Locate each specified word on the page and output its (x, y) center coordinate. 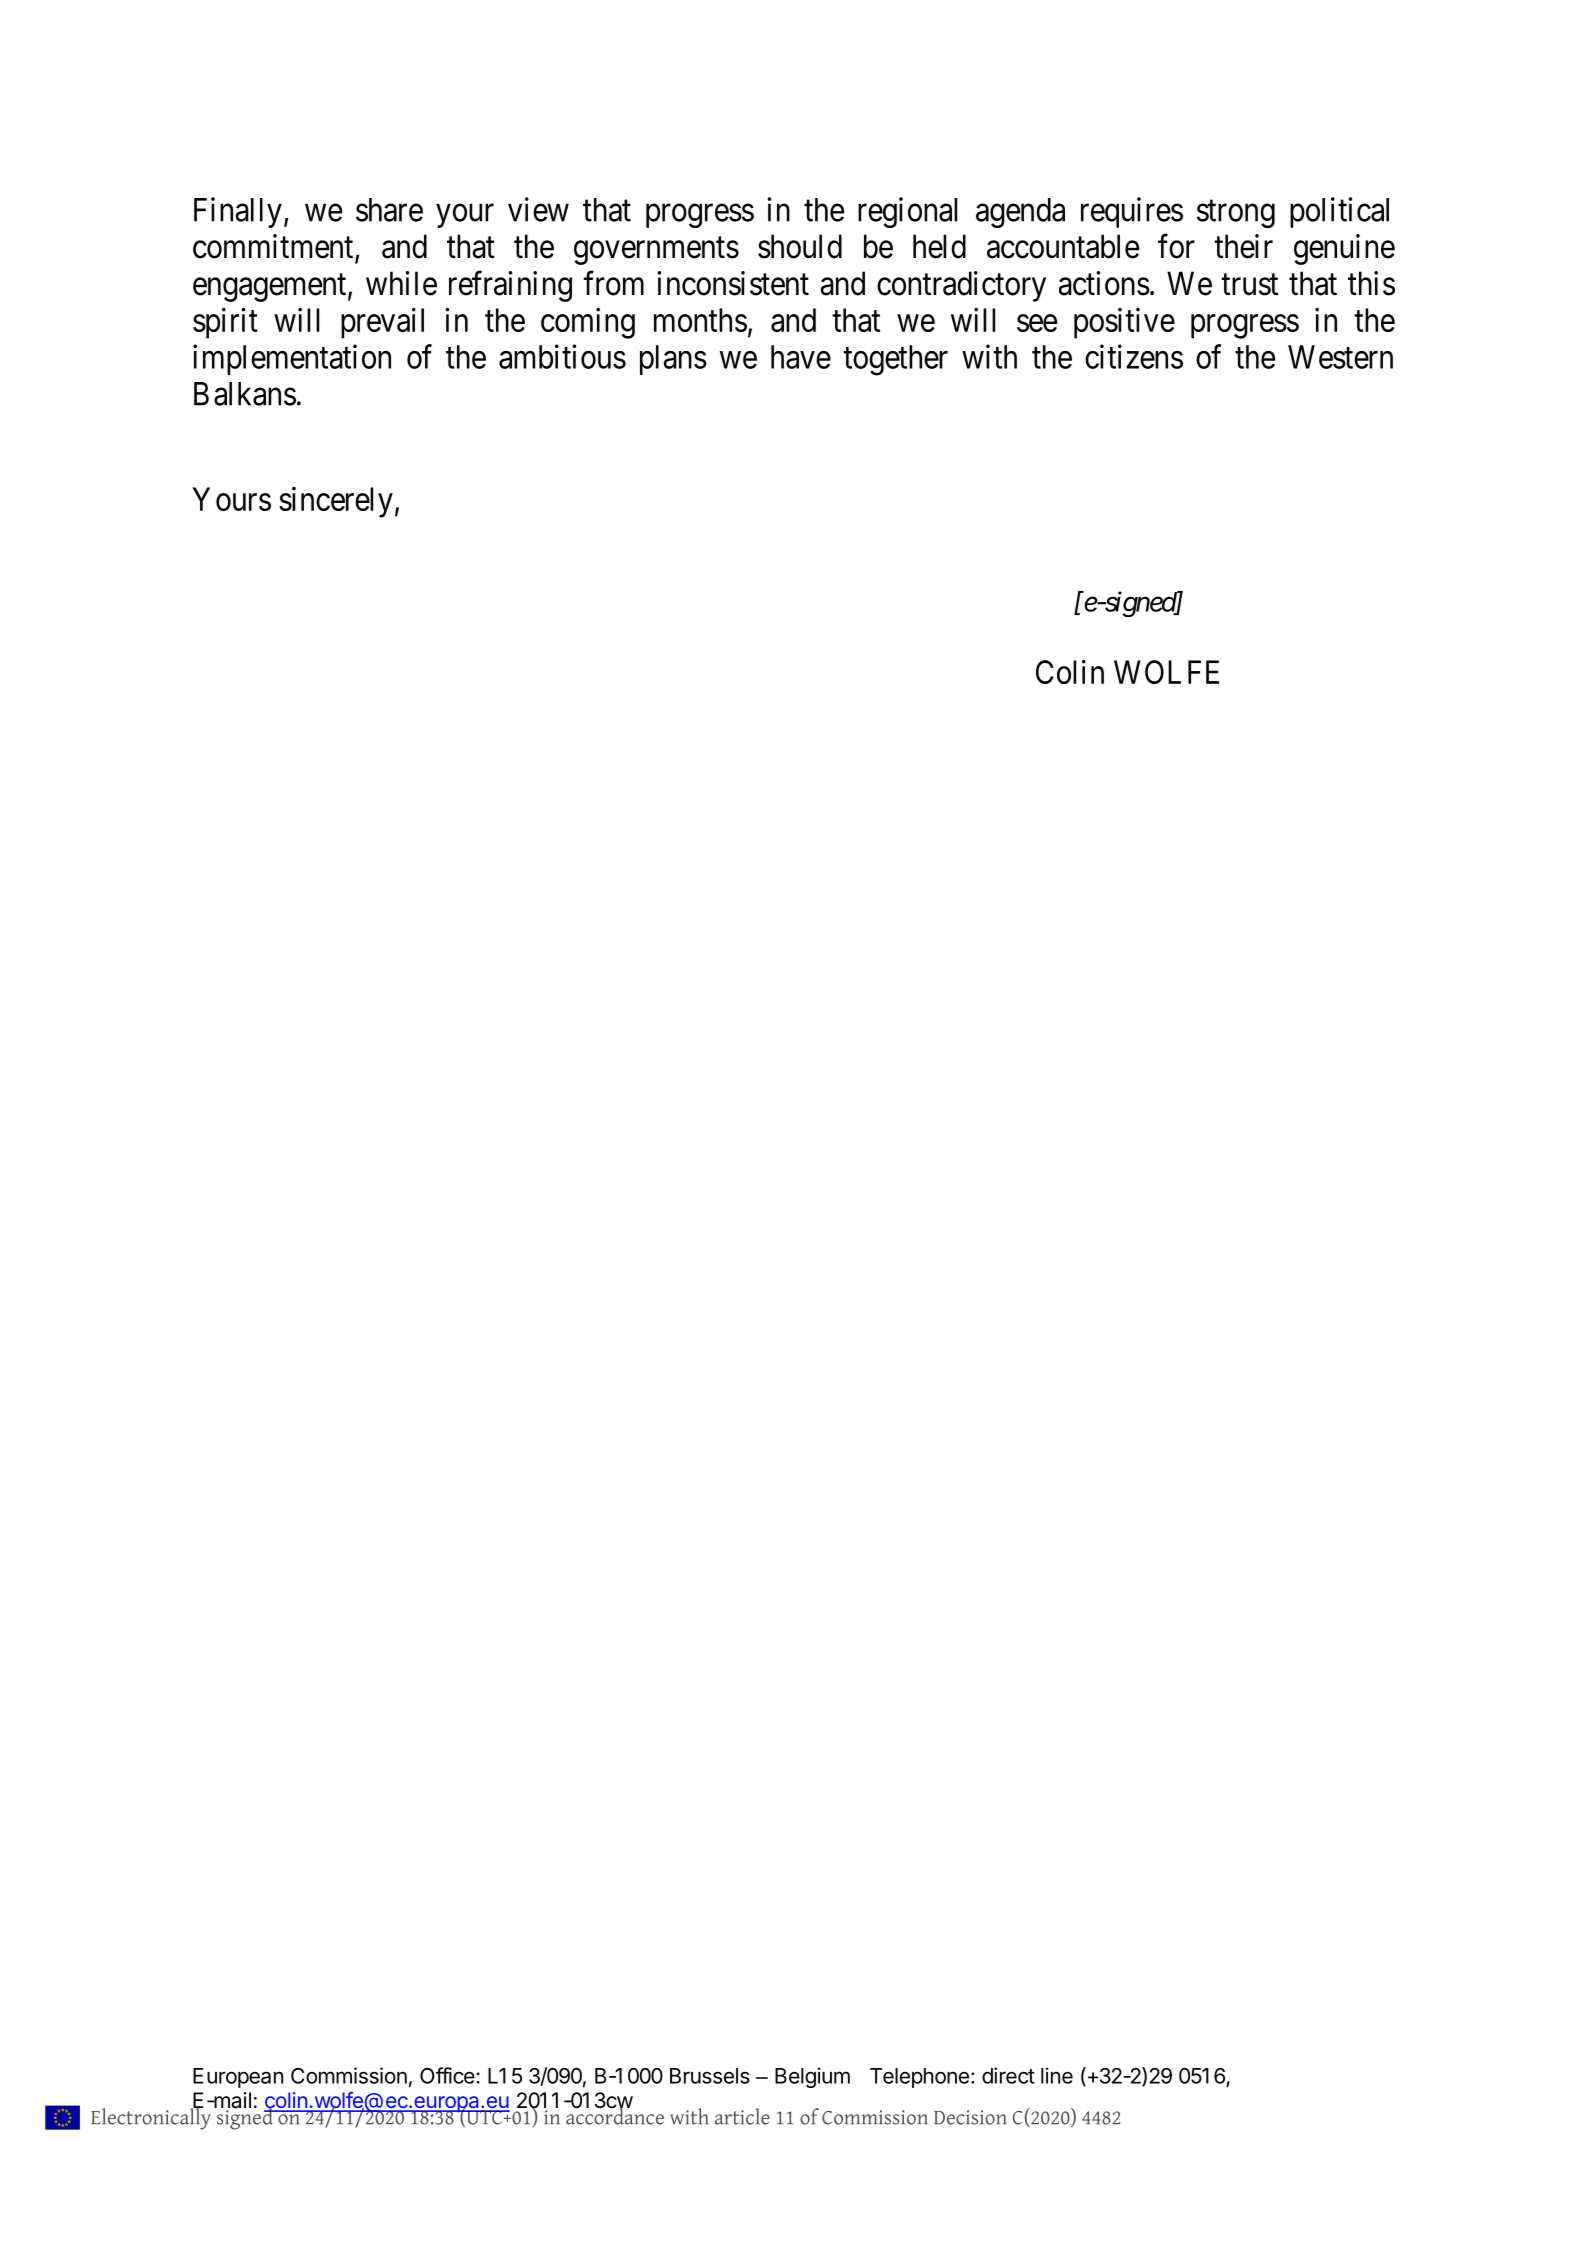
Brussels (710, 2076)
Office (448, 2075)
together (895, 360)
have (801, 357)
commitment (274, 247)
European (238, 2078)
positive (1124, 323)
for (1176, 246)
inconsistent (733, 283)
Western (1340, 357)
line (1057, 2075)
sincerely (336, 502)
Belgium (812, 2077)
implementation (292, 359)
